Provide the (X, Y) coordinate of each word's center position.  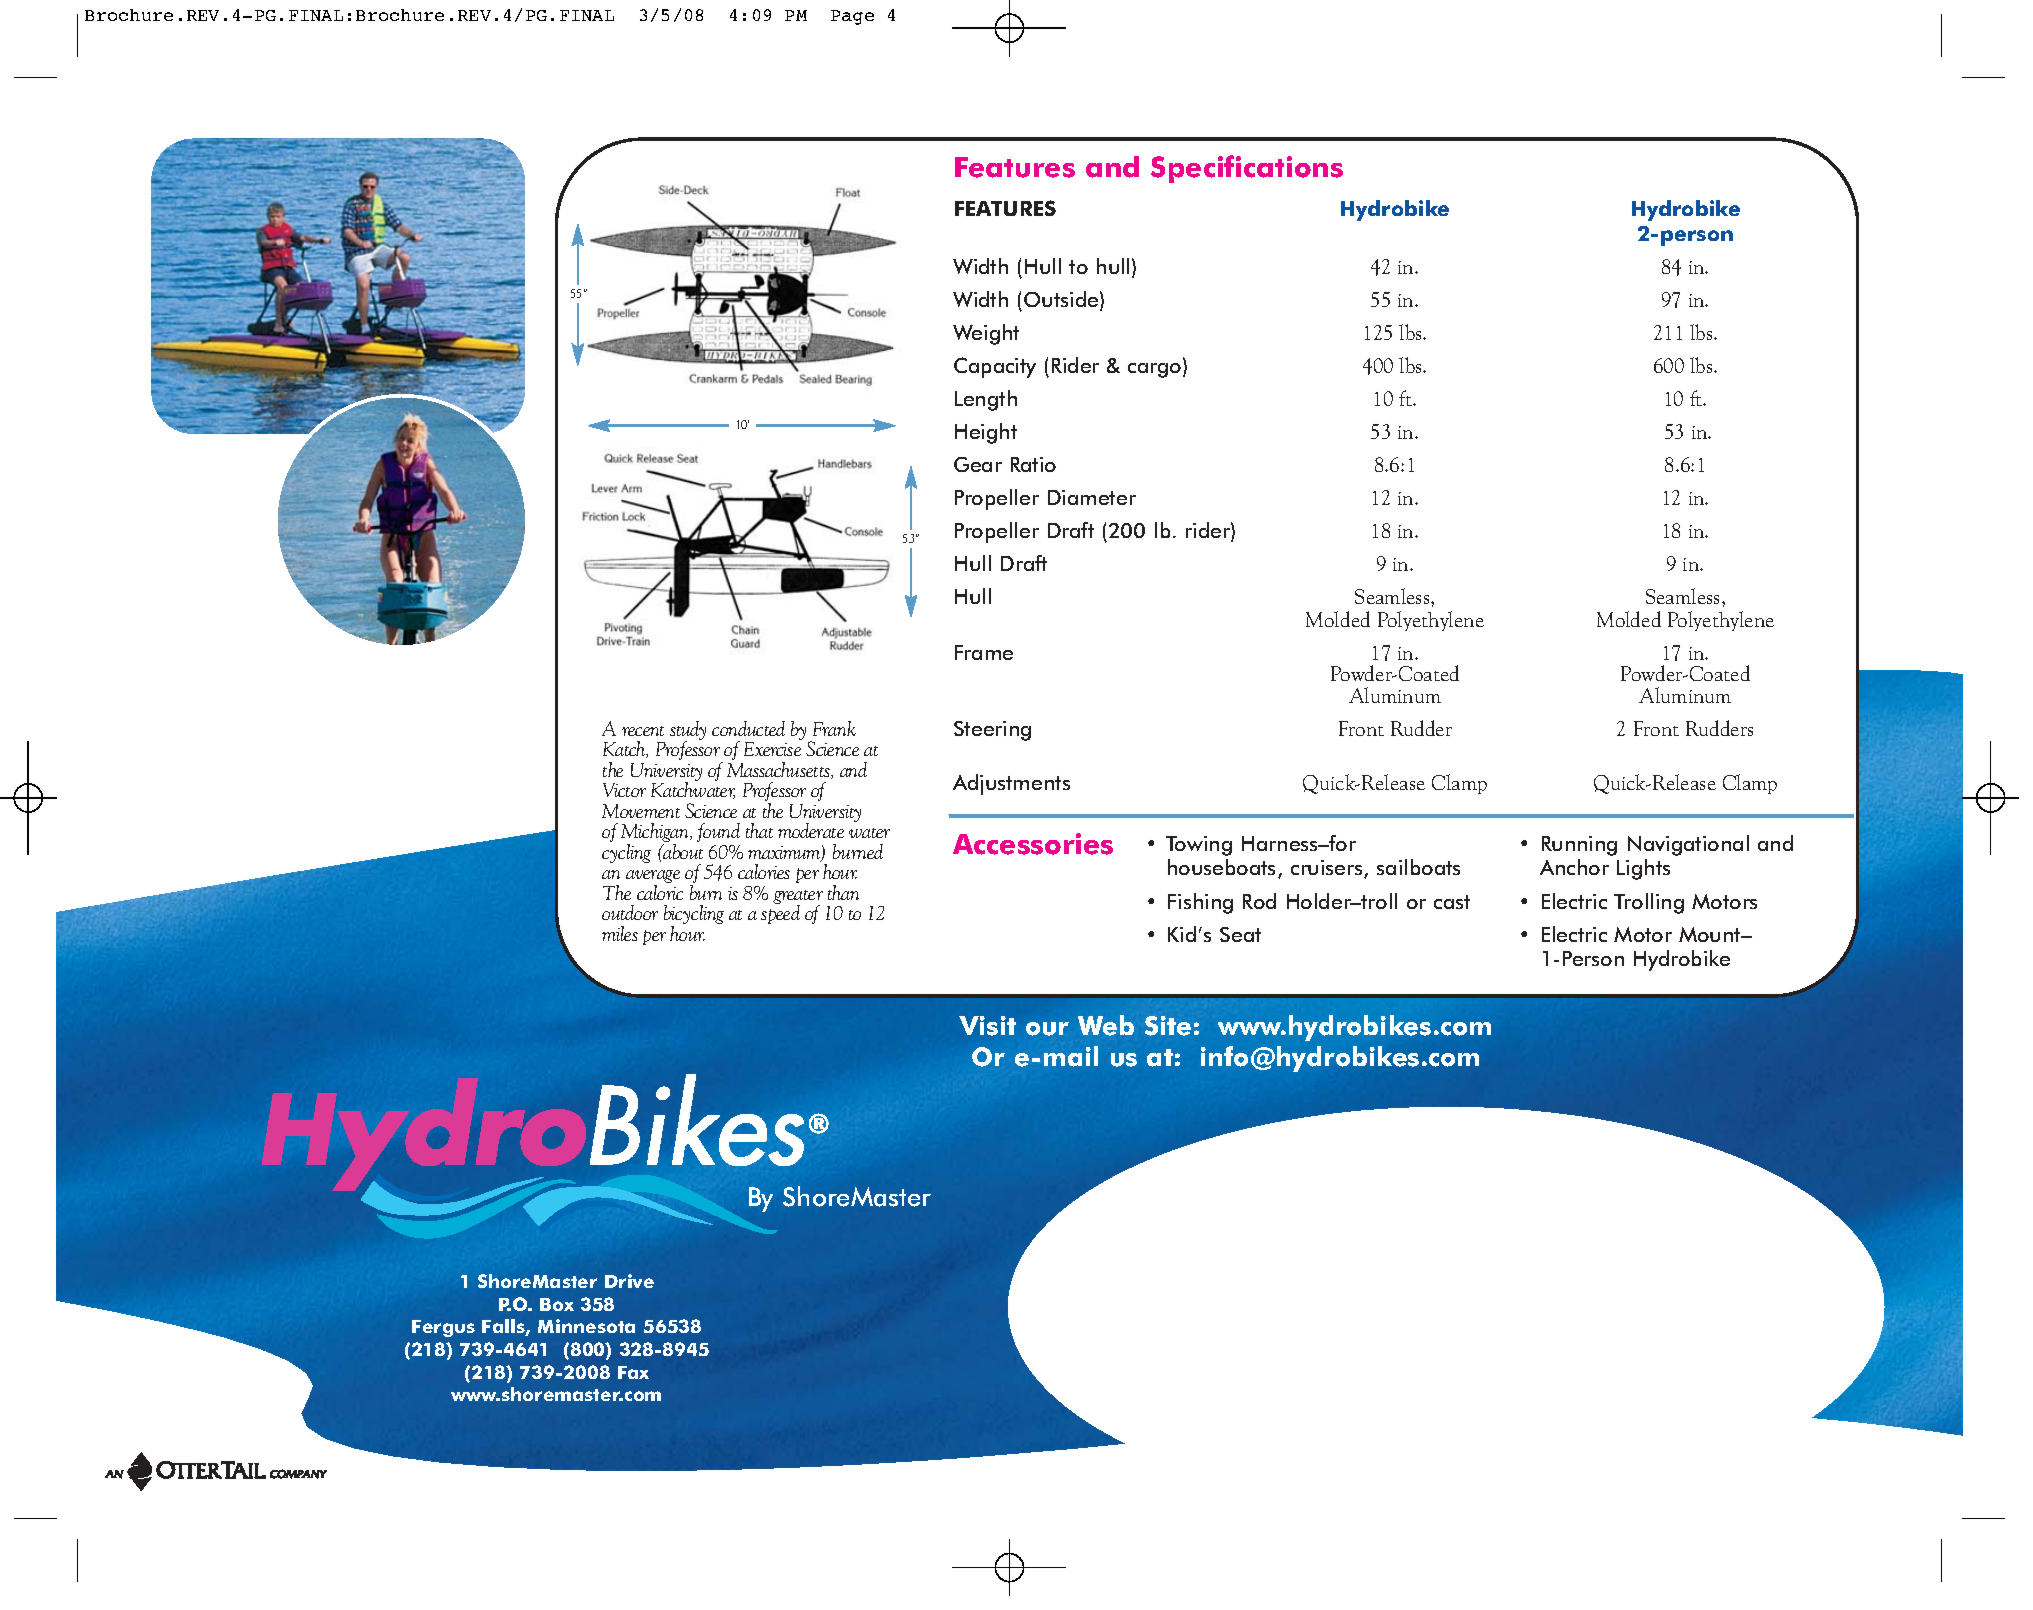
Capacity (995, 367)
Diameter (1092, 497)
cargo (1156, 370)
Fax (633, 1372)
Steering (992, 731)
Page (852, 17)
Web (1106, 1025)
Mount (1711, 934)
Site (1168, 1026)
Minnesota (586, 1326)
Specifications (1247, 169)
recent (643, 731)
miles (620, 933)
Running (1579, 846)
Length (986, 400)
